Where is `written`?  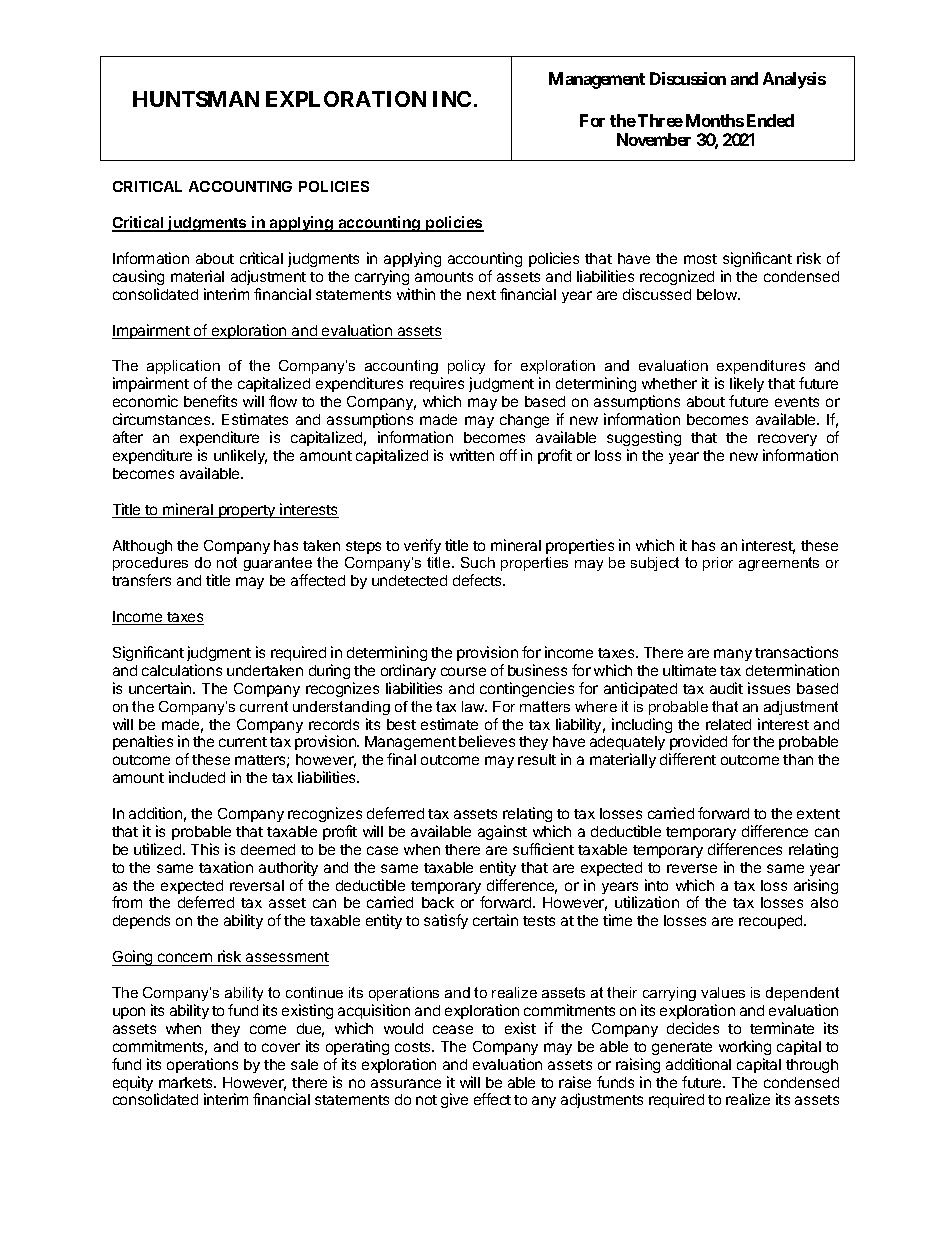
written is located at coordinates (472, 455).
